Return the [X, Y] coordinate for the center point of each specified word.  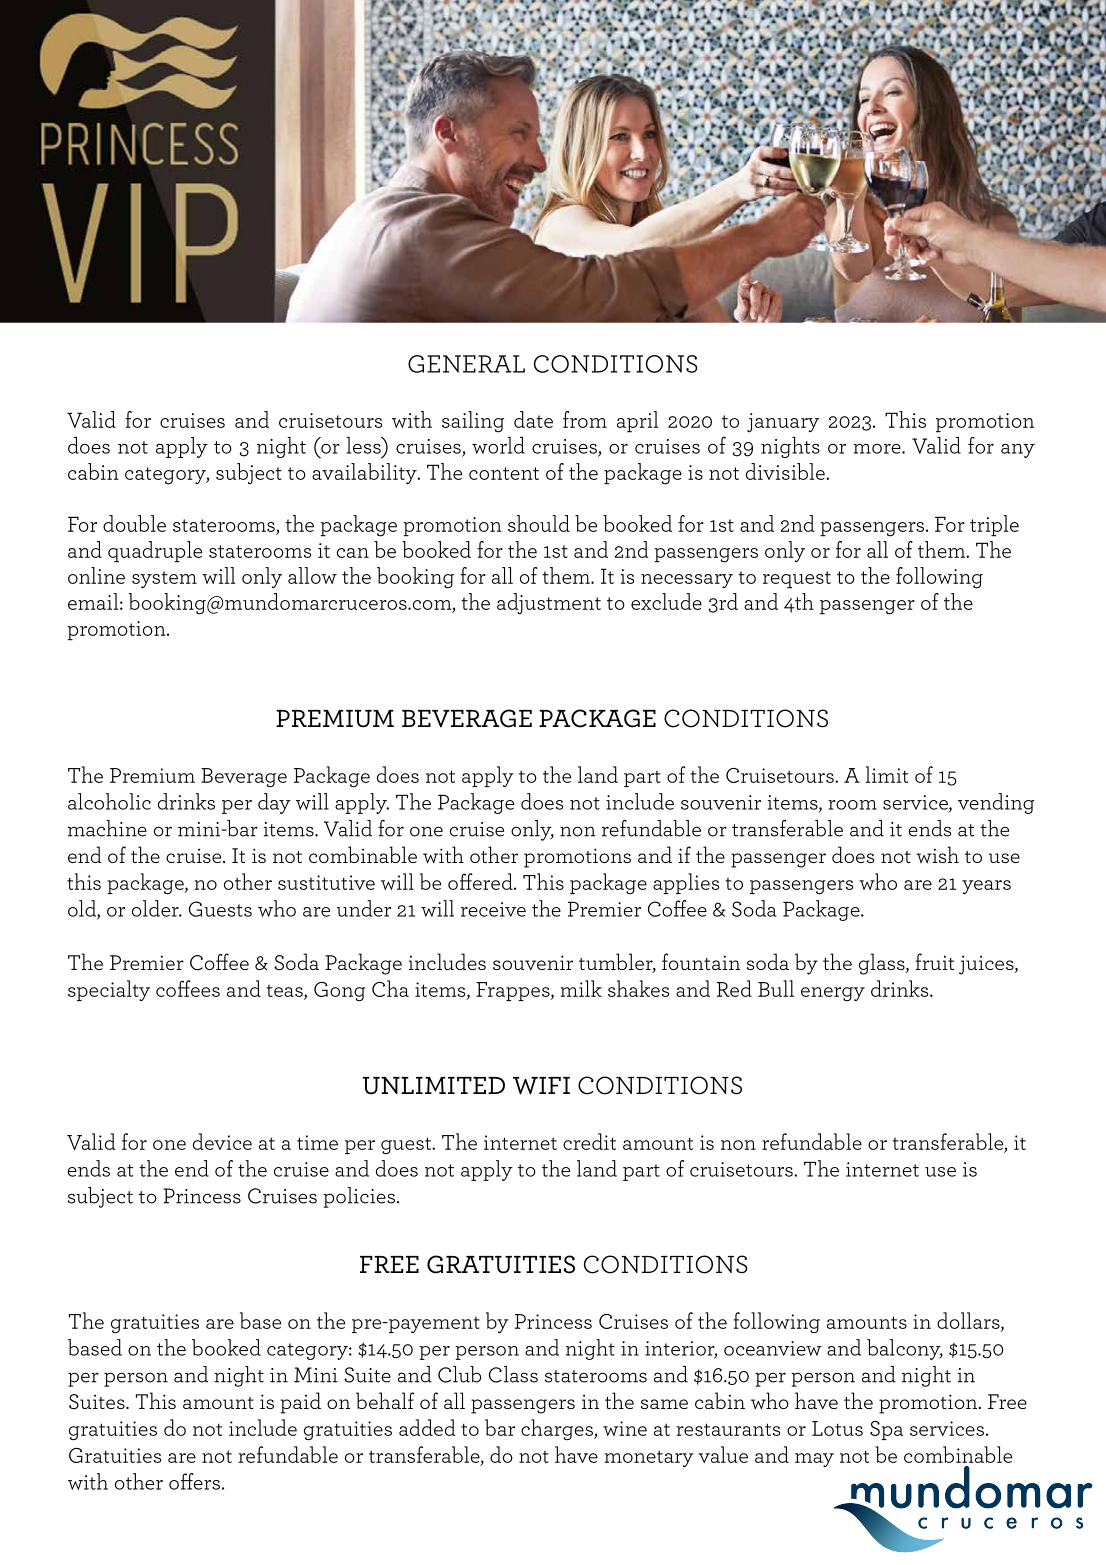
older [156, 908]
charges [558, 1429]
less [365, 445]
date [533, 419]
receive [493, 909]
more [878, 449]
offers [194, 1481]
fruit [934, 961]
